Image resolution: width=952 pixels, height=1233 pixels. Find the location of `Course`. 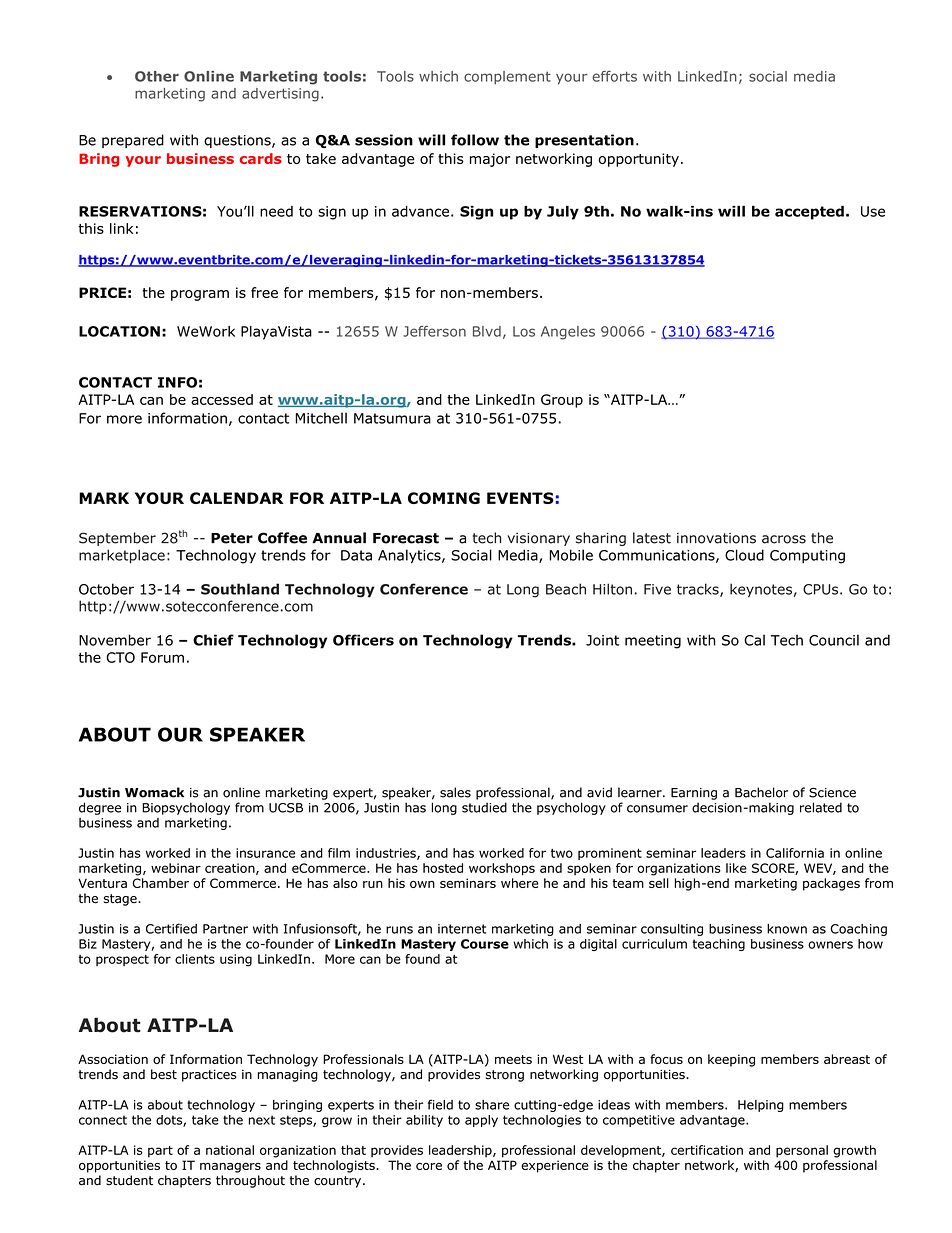

Course is located at coordinates (485, 944).
